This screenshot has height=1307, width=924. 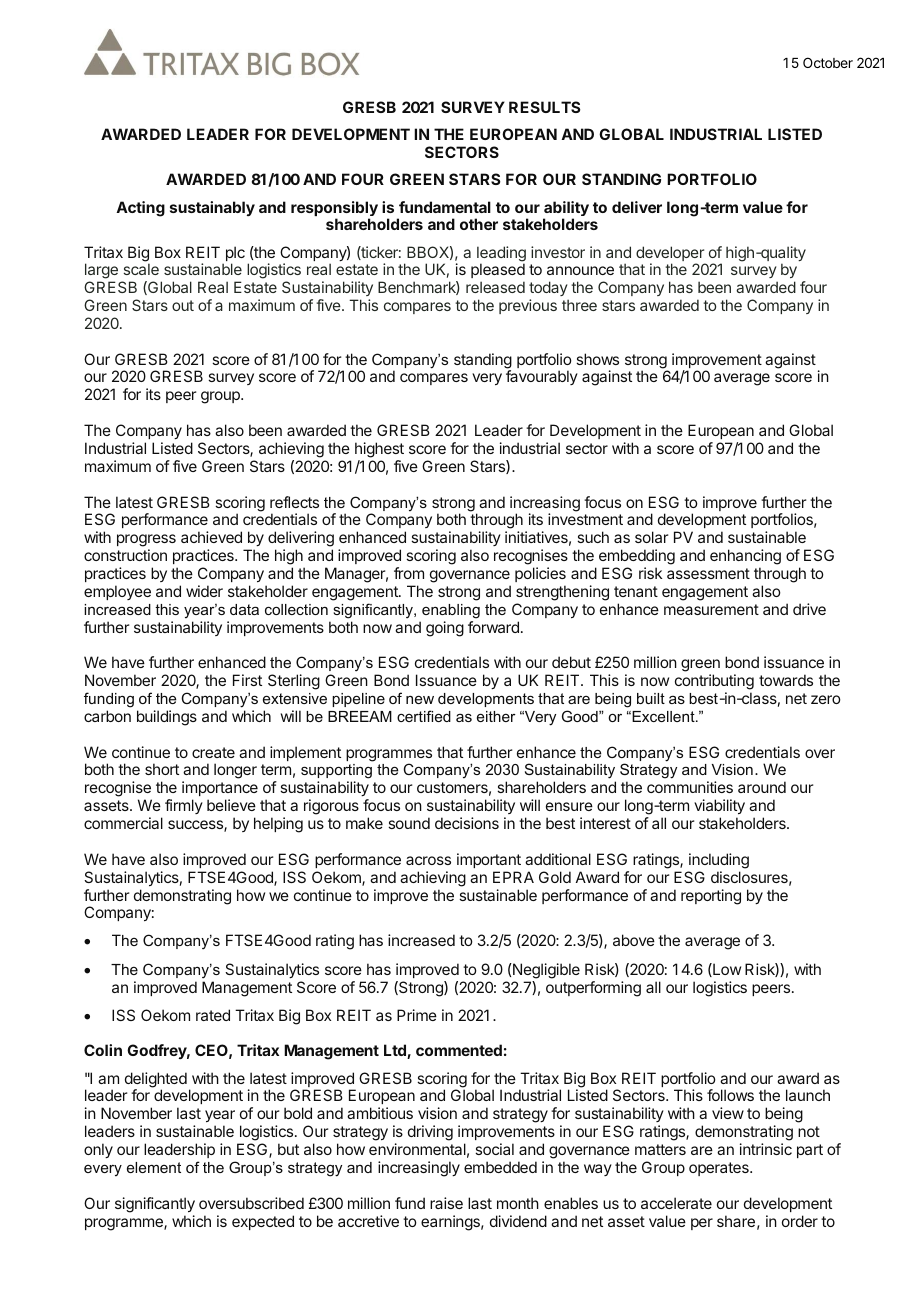 I want to click on reporting, so click(x=711, y=897).
